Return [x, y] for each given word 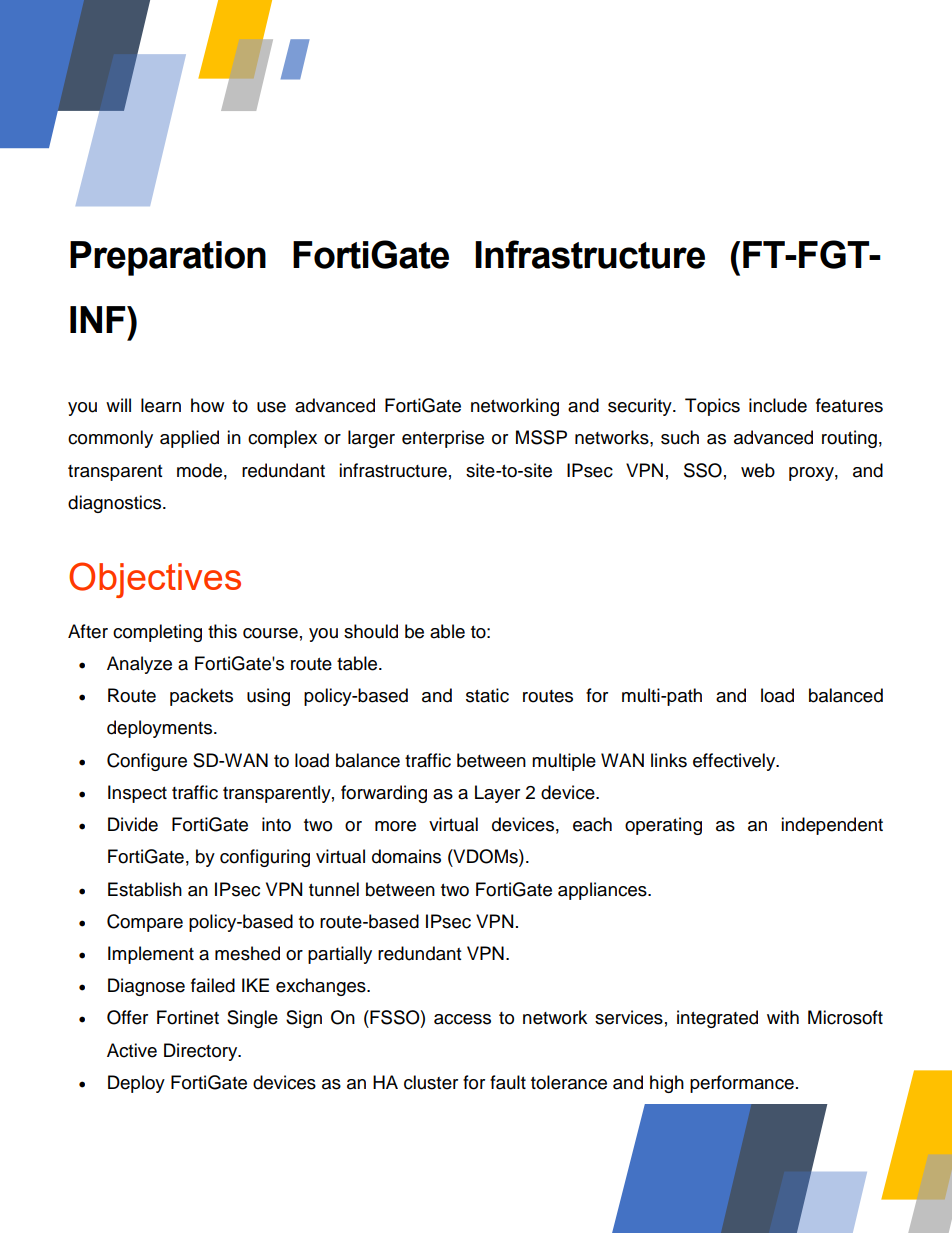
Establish [145, 889]
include [778, 405]
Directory [202, 1052]
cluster [431, 1082]
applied [189, 439]
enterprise [443, 439]
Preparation [168, 258]
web [758, 470]
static [487, 695]
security [641, 407]
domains [406, 856]
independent [832, 826]
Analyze [139, 665]
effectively [735, 762]
